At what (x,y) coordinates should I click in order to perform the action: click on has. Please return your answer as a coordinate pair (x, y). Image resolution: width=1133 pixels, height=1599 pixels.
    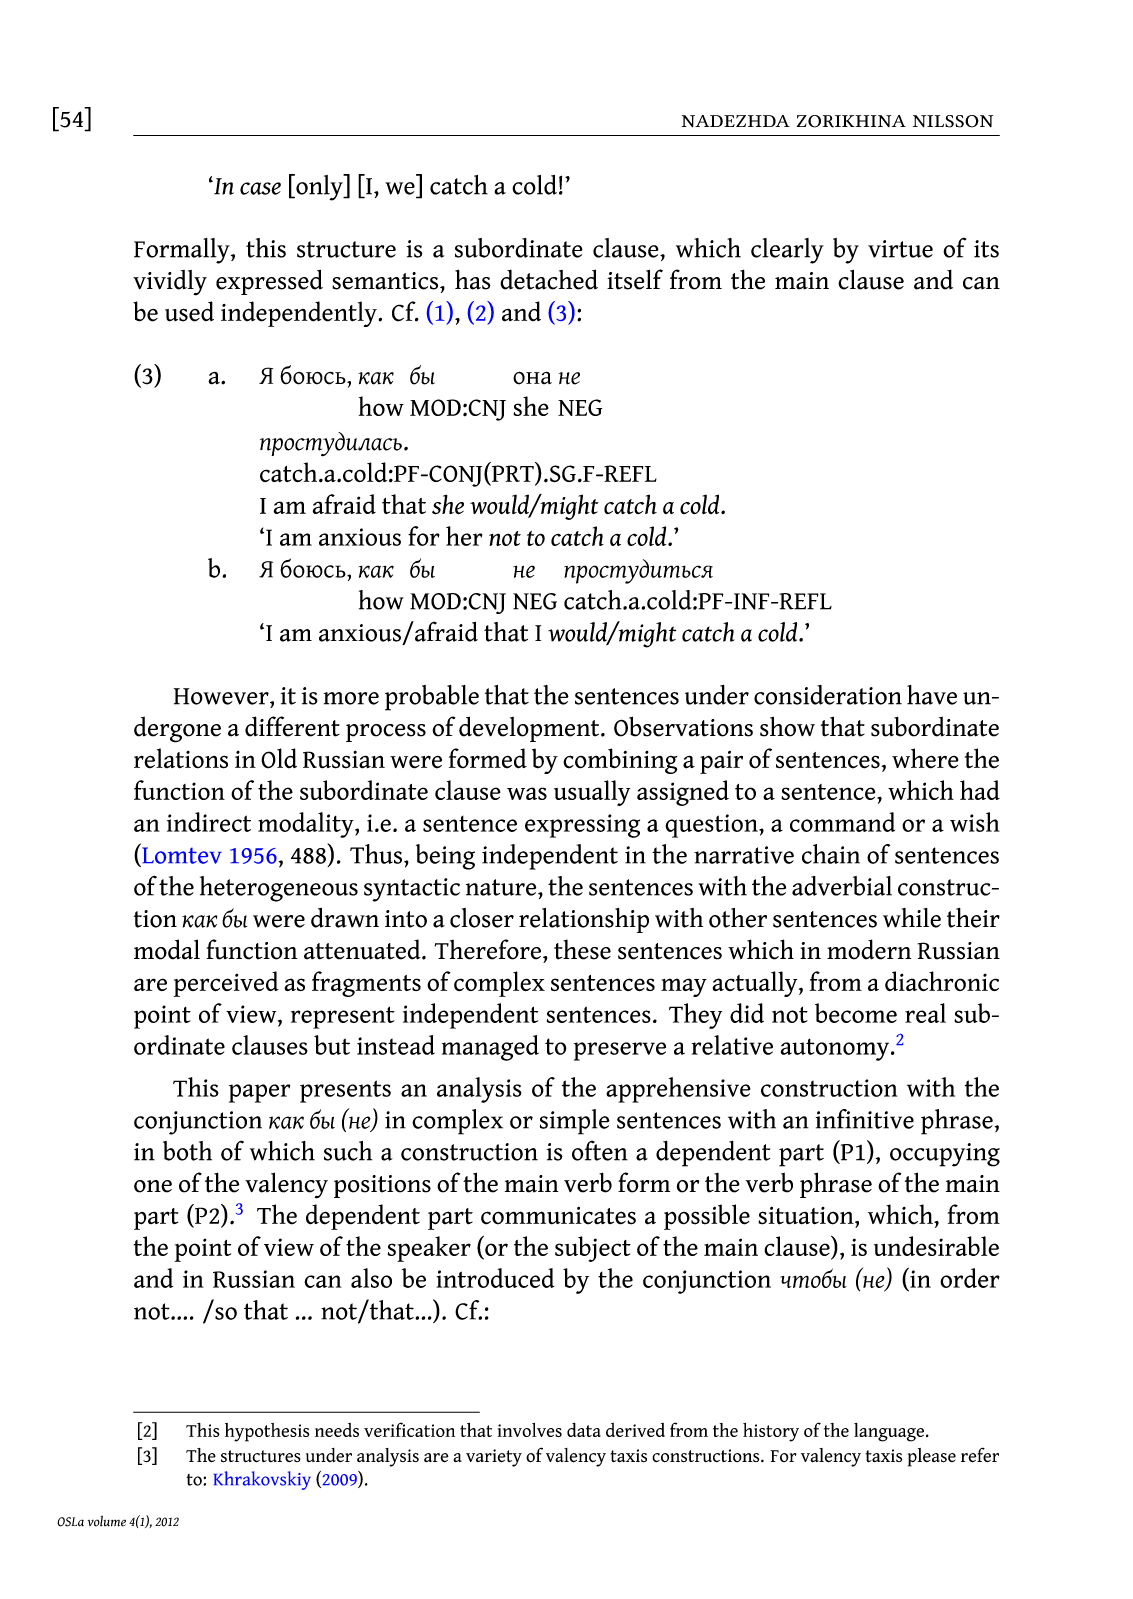
    Looking at the image, I should click on (473, 279).
